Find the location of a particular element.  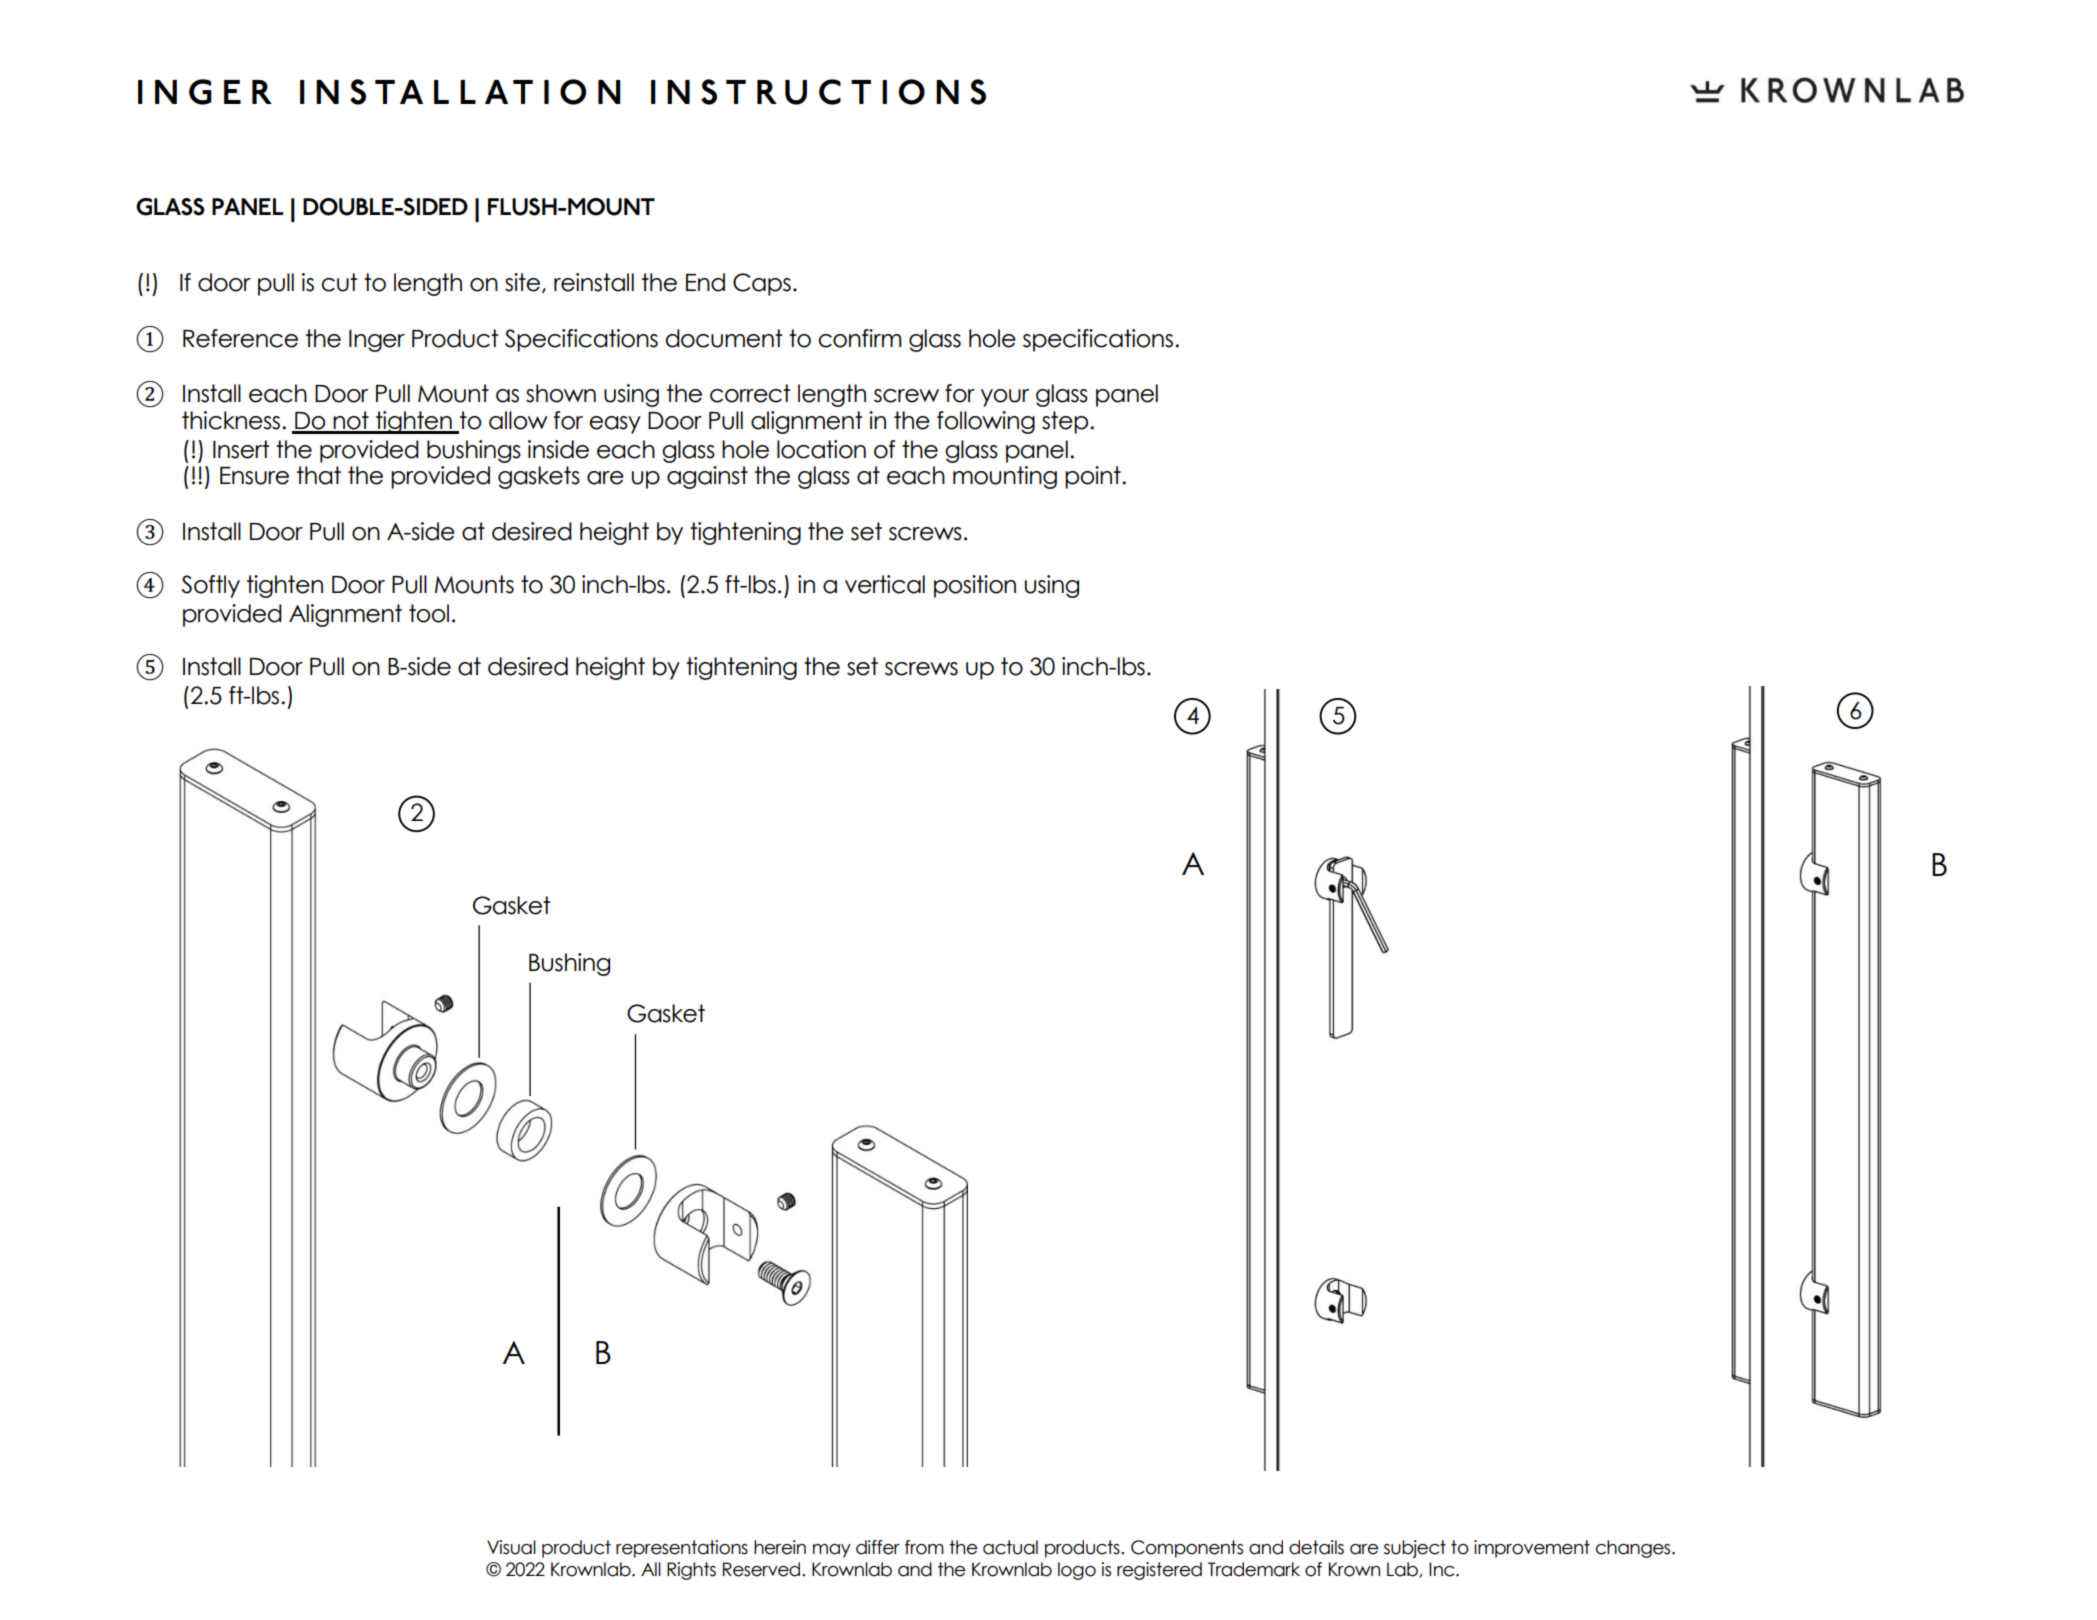

point is located at coordinates (1094, 477).
